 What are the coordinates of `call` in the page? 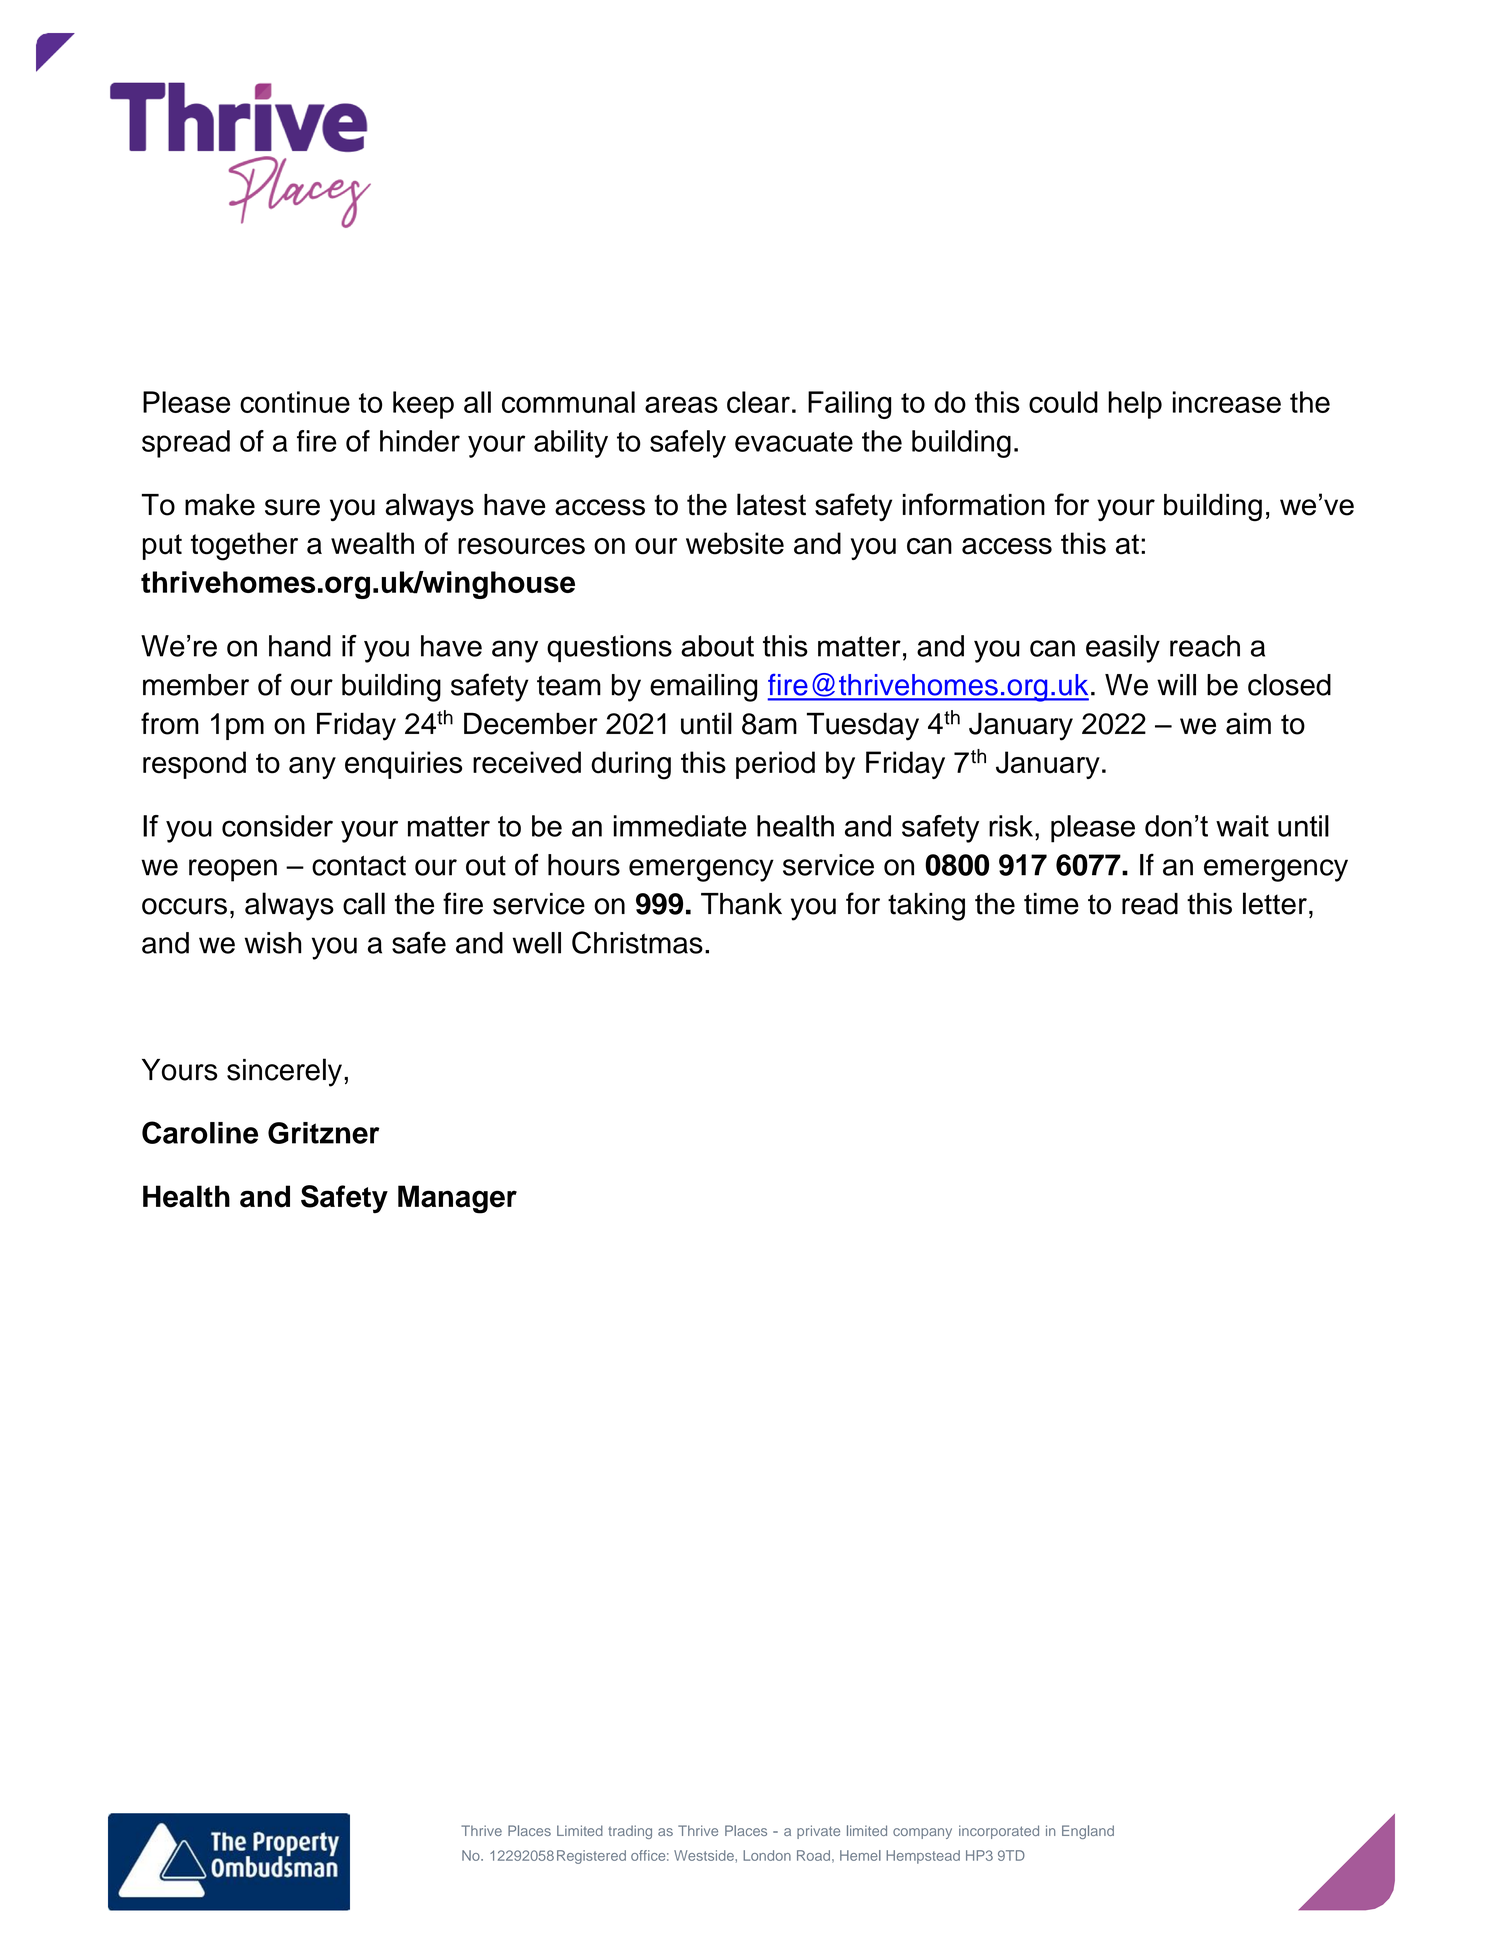 It's located at (364, 903).
